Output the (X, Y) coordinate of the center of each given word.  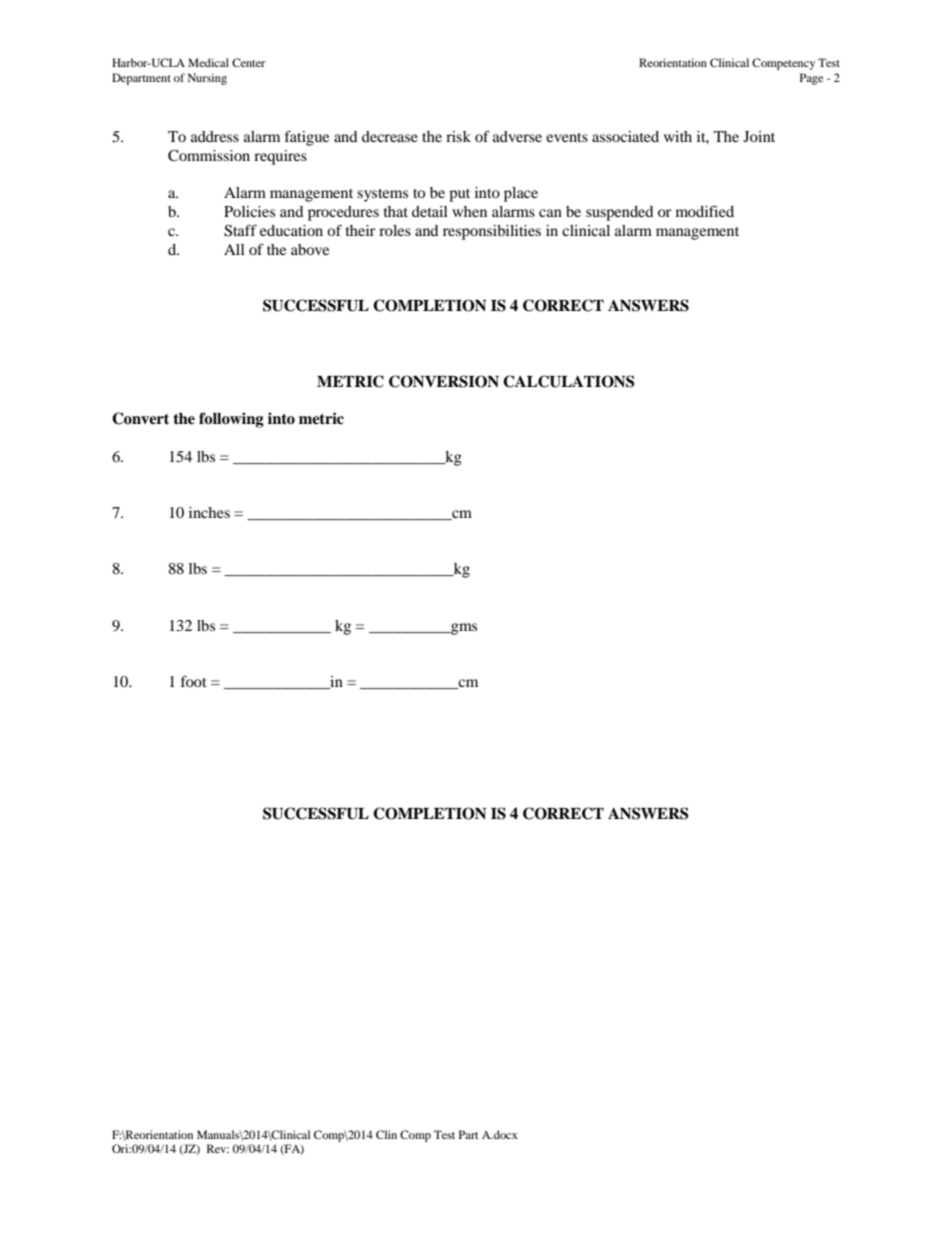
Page (811, 79)
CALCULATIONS (568, 381)
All (234, 249)
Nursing (207, 79)
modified (705, 211)
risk (458, 136)
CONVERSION (444, 381)
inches (209, 512)
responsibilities (492, 232)
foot (194, 681)
